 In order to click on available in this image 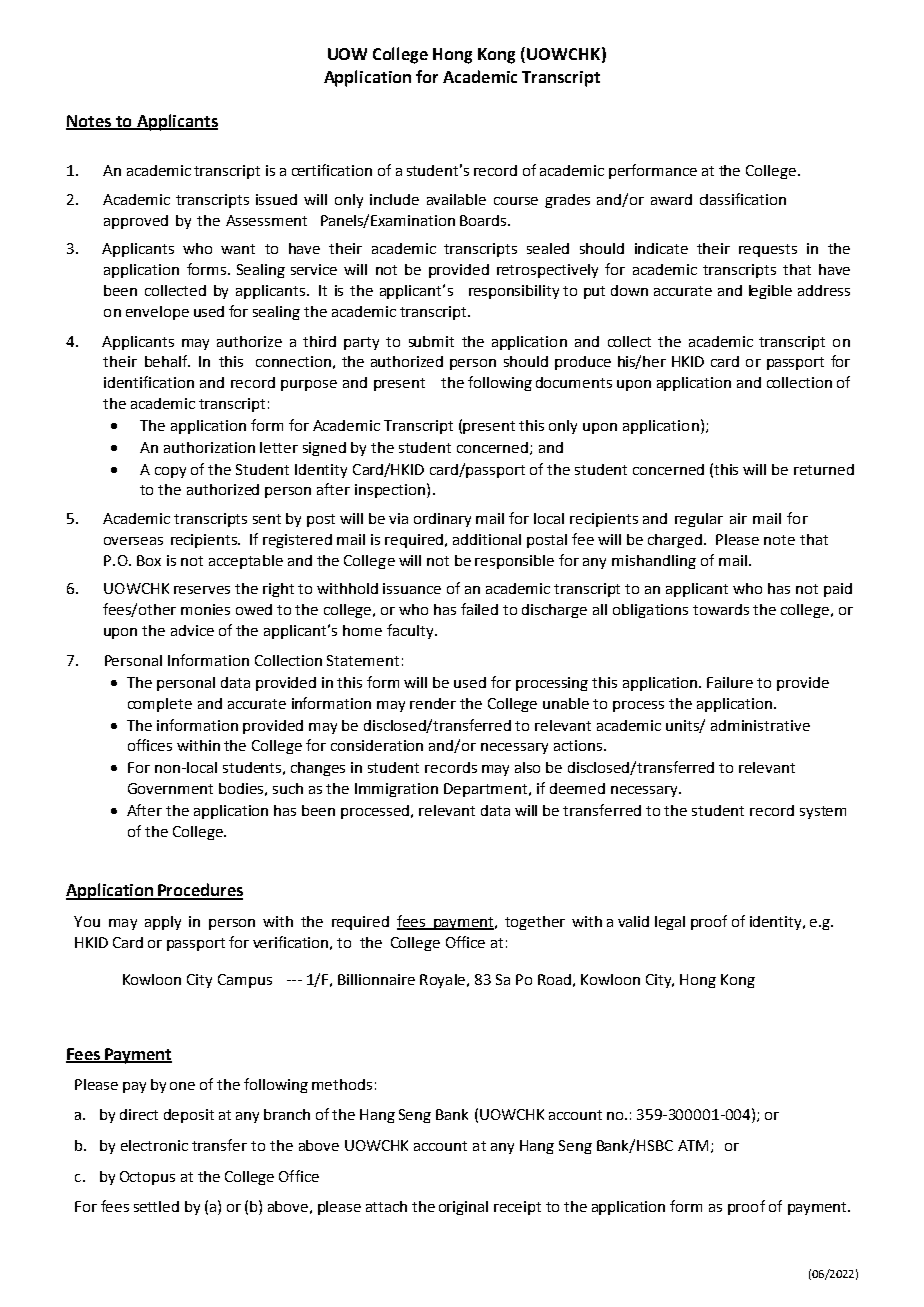, I will do `click(456, 199)`.
